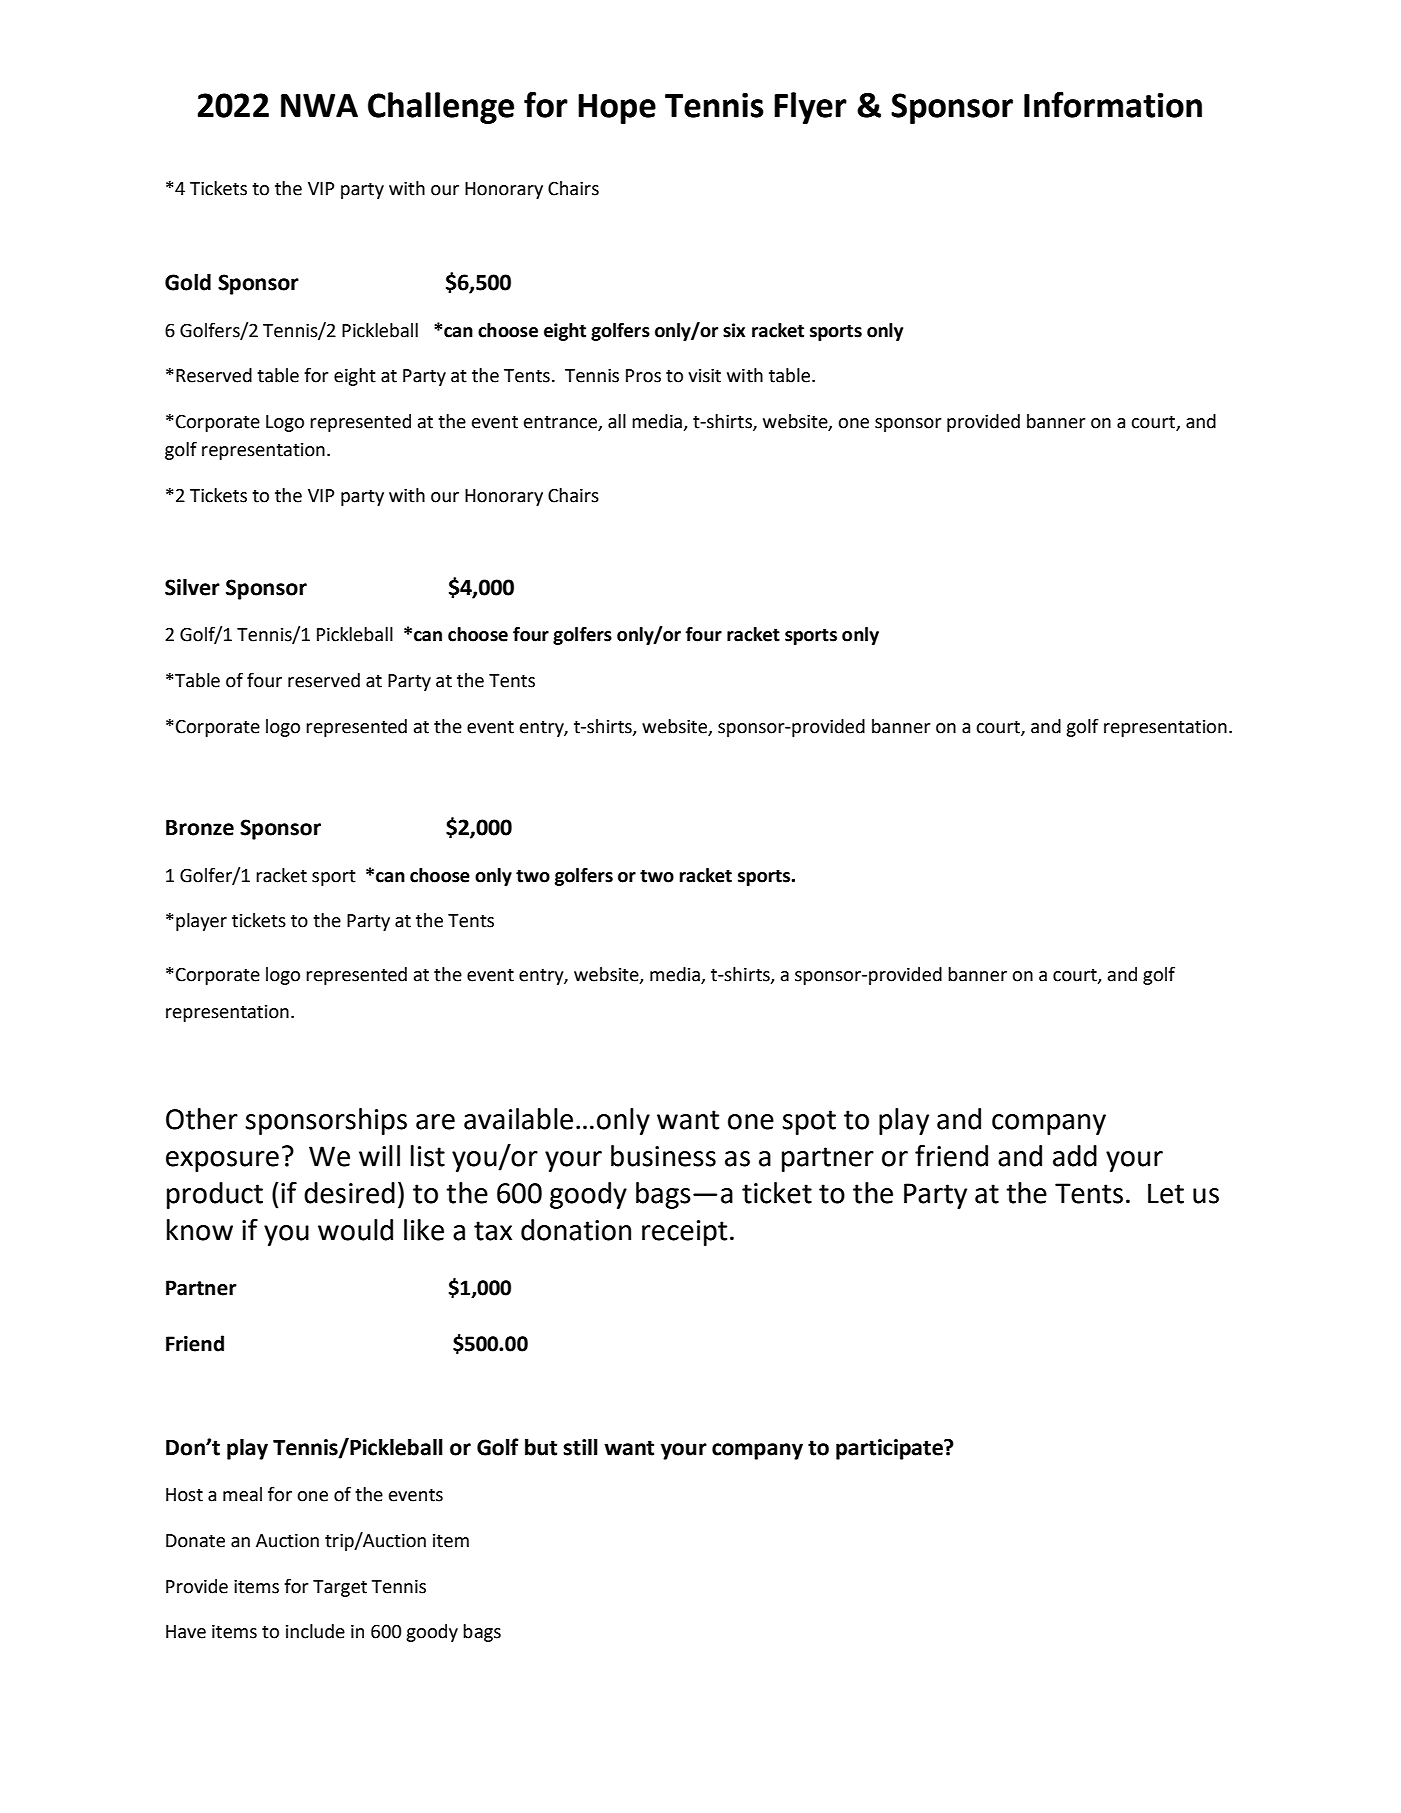  What do you see at coordinates (1113, 105) in the screenshot?
I see `Information` at bounding box center [1113, 105].
